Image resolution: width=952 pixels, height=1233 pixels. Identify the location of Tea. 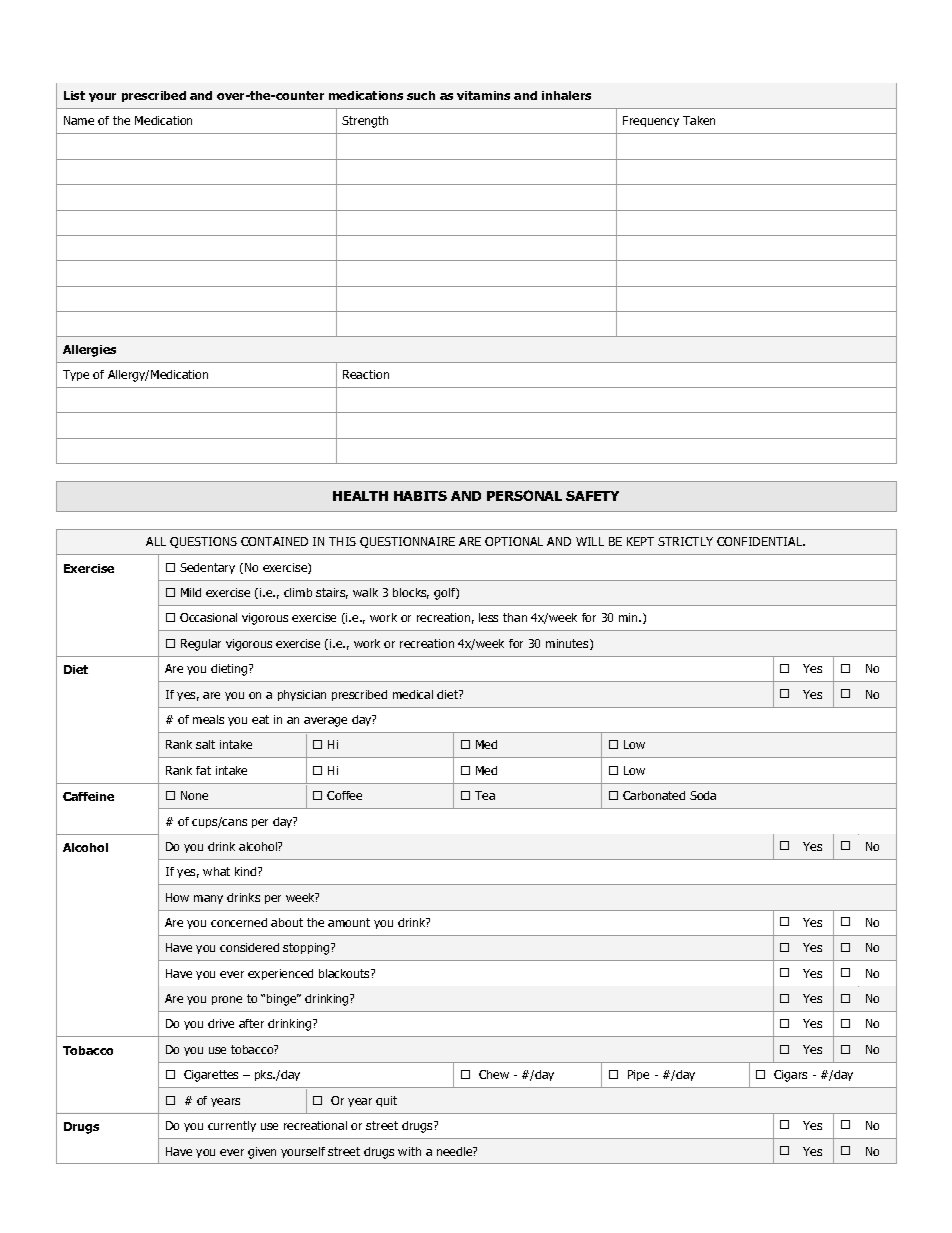
(485, 795).
